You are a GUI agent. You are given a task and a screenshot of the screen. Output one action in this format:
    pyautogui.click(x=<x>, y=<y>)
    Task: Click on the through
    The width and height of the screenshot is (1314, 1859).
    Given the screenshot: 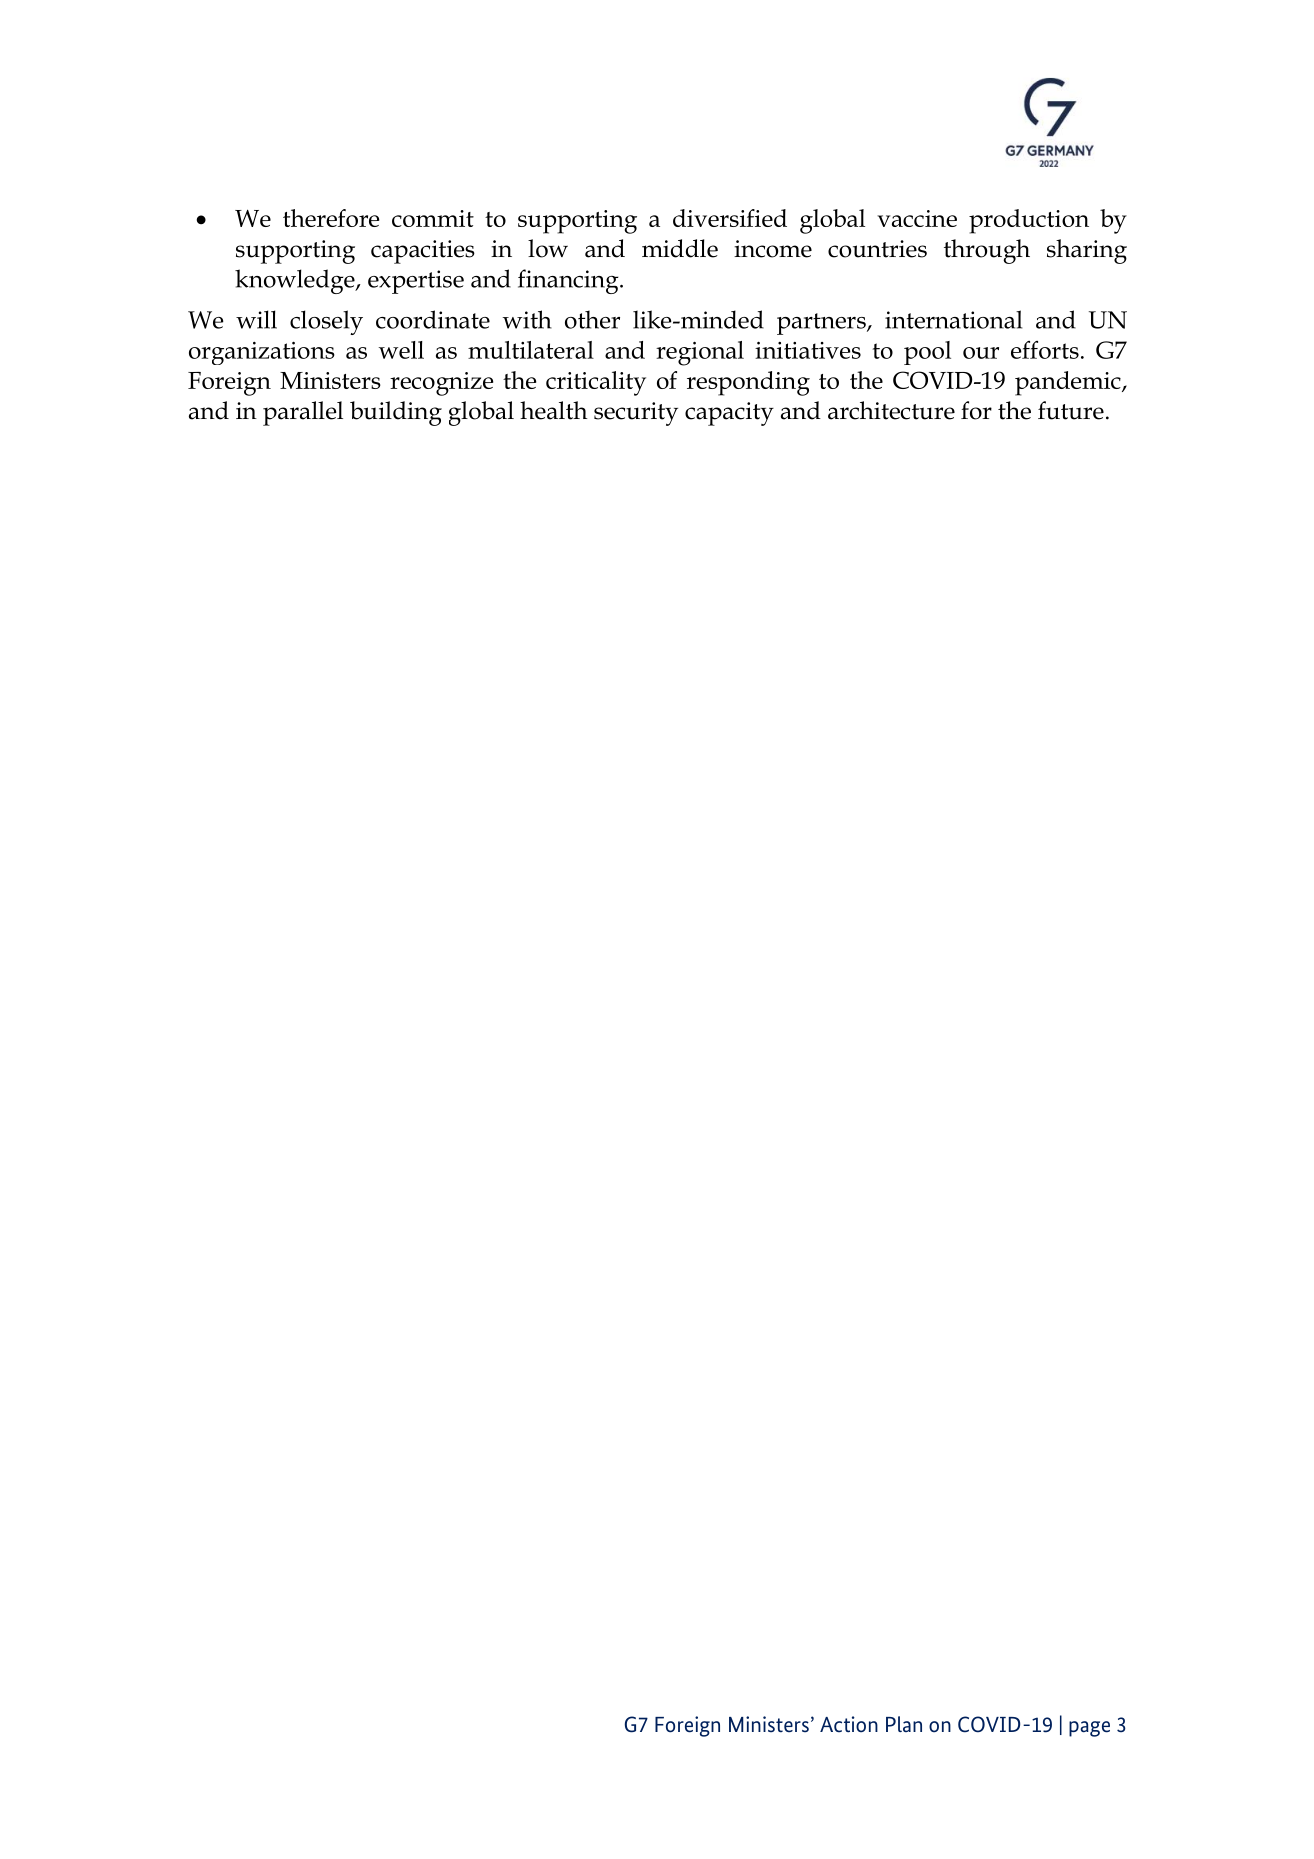 What is the action you would take?
    pyautogui.click(x=987, y=251)
